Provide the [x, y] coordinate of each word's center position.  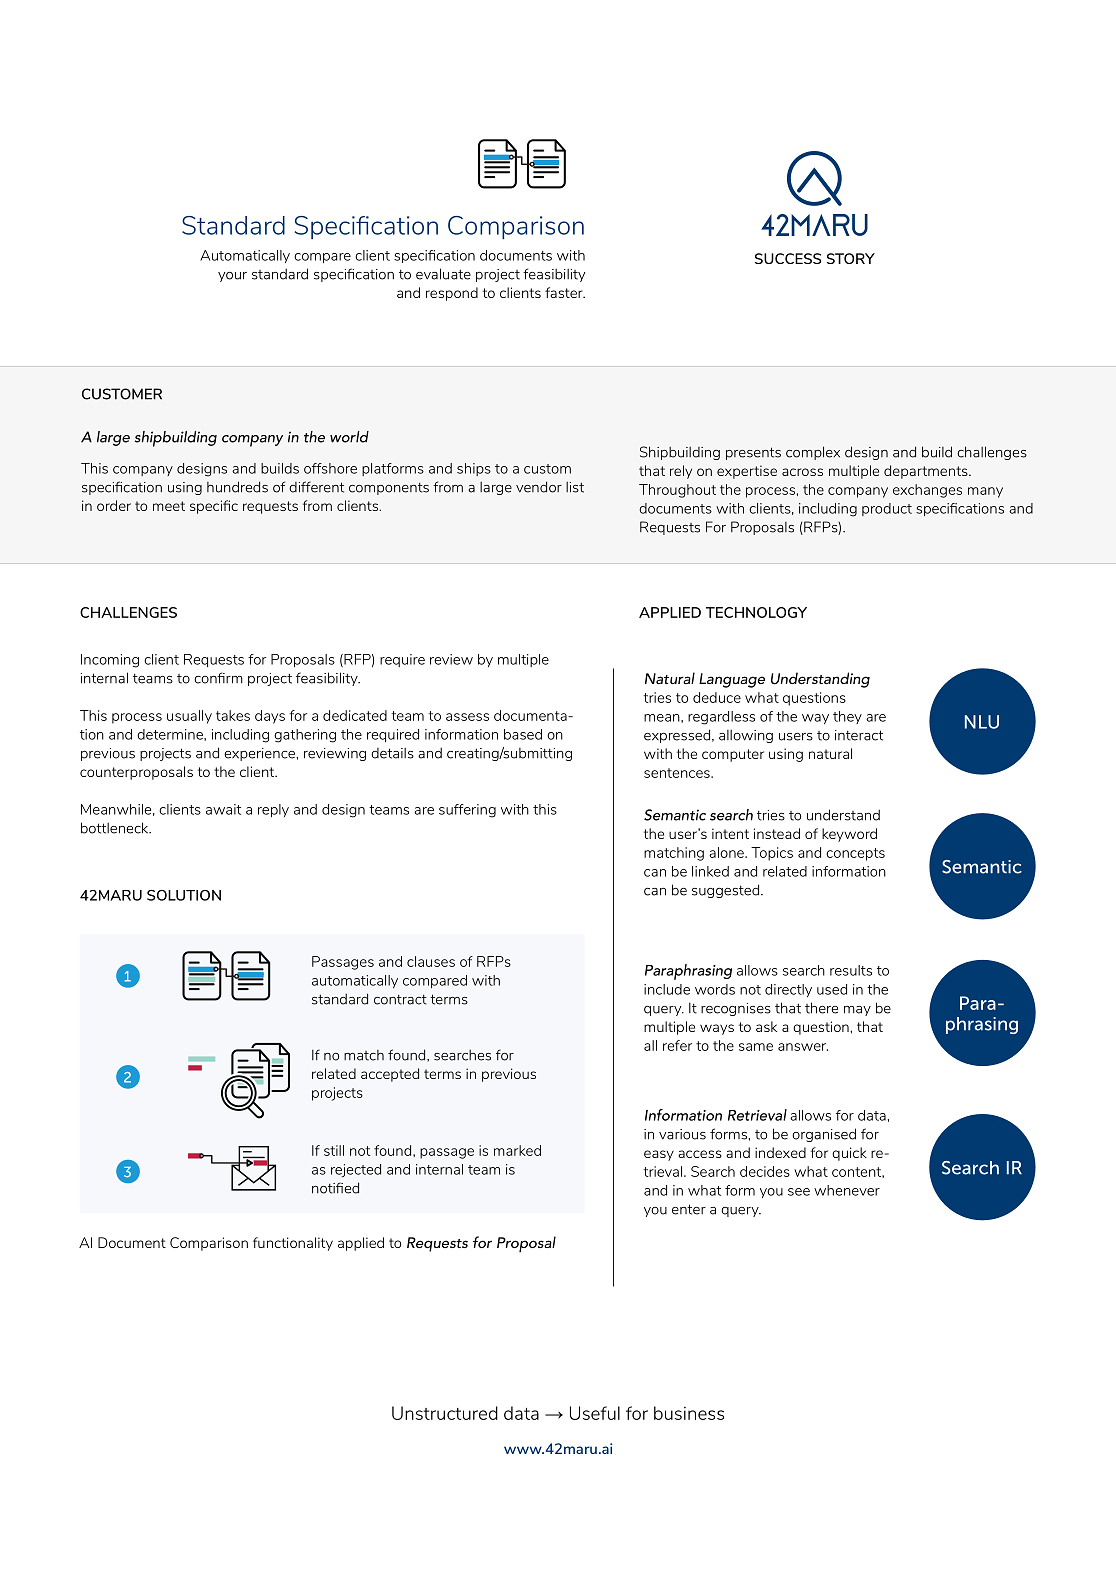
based [523, 734]
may [857, 1011]
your [232, 277]
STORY [851, 258]
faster [565, 292]
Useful [595, 1413]
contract [400, 1000]
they [847, 717]
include [667, 989]
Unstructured [445, 1413]
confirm [218, 678]
